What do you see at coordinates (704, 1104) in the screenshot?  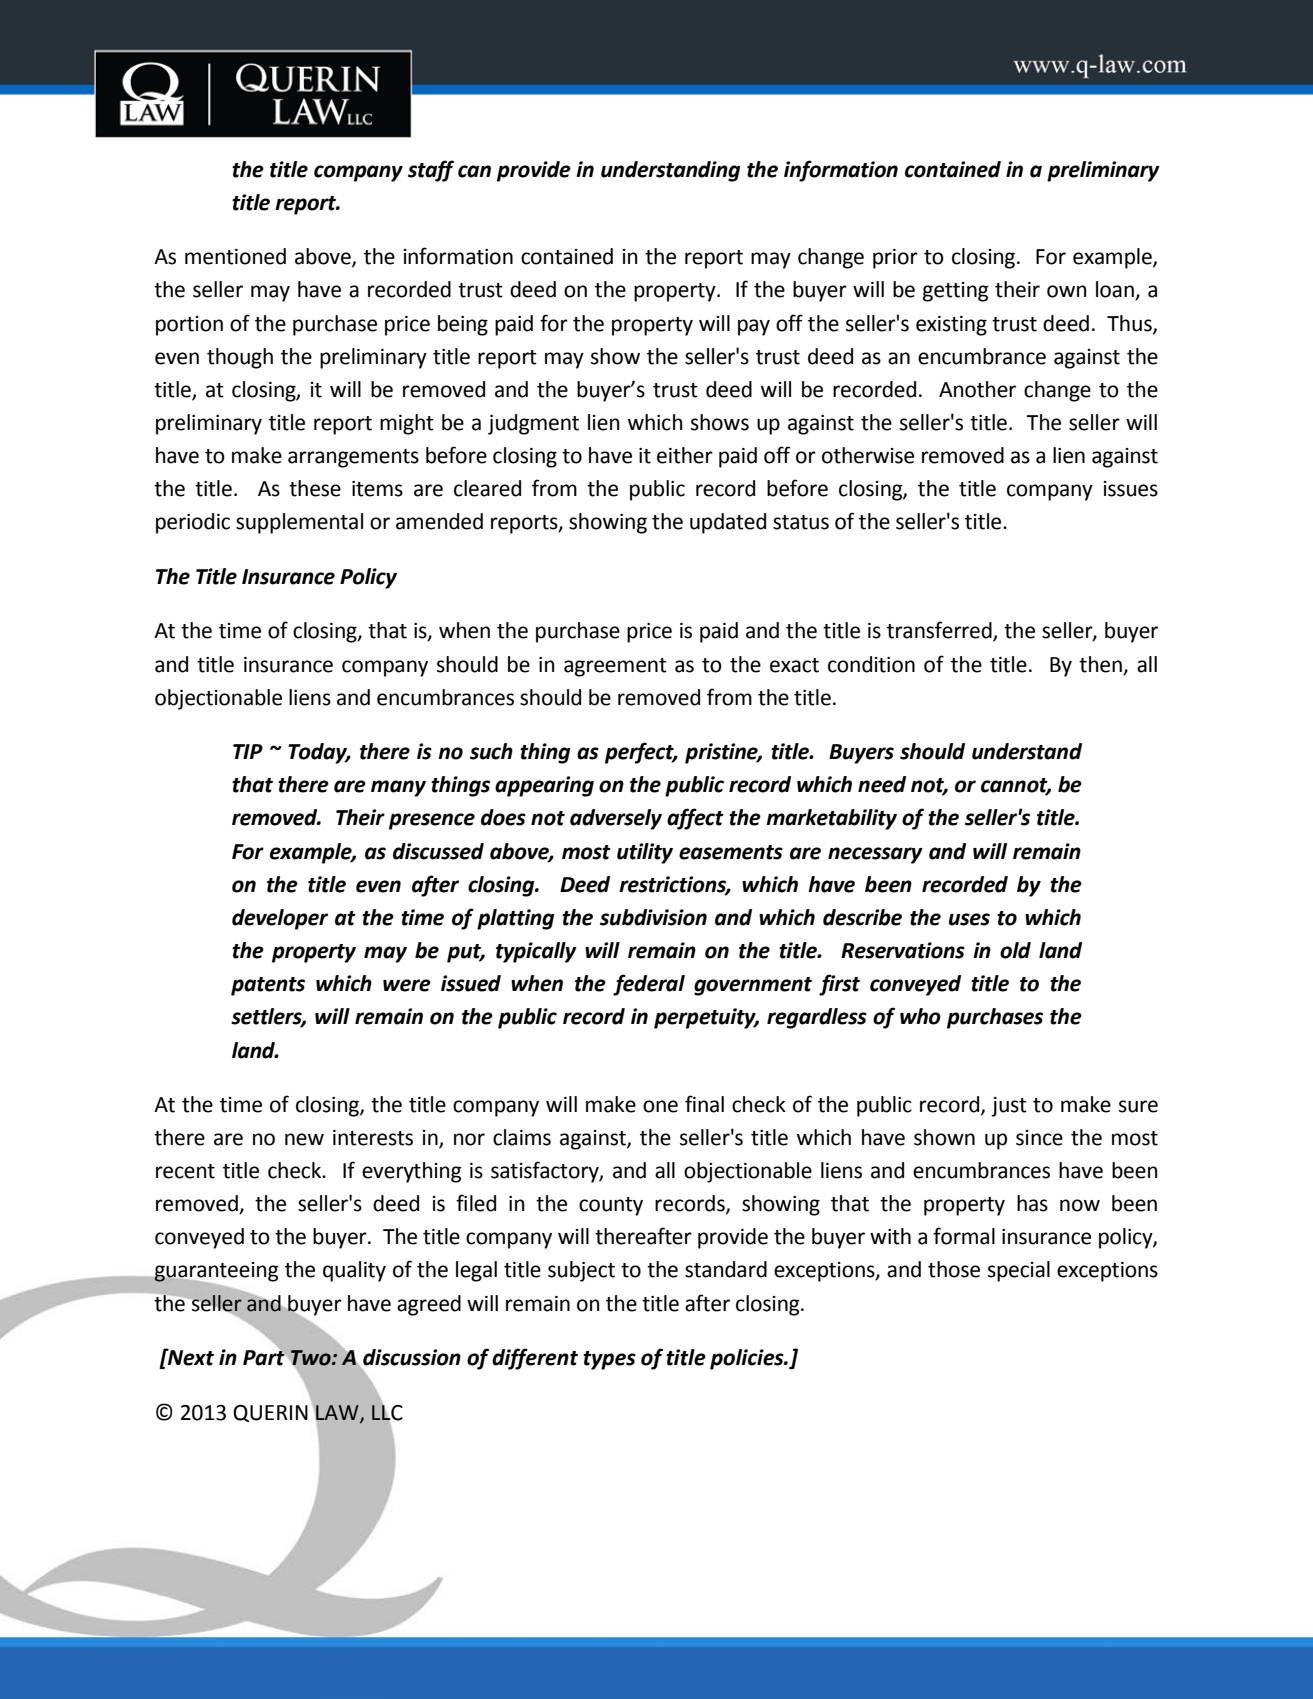 I see `final` at bounding box center [704, 1104].
